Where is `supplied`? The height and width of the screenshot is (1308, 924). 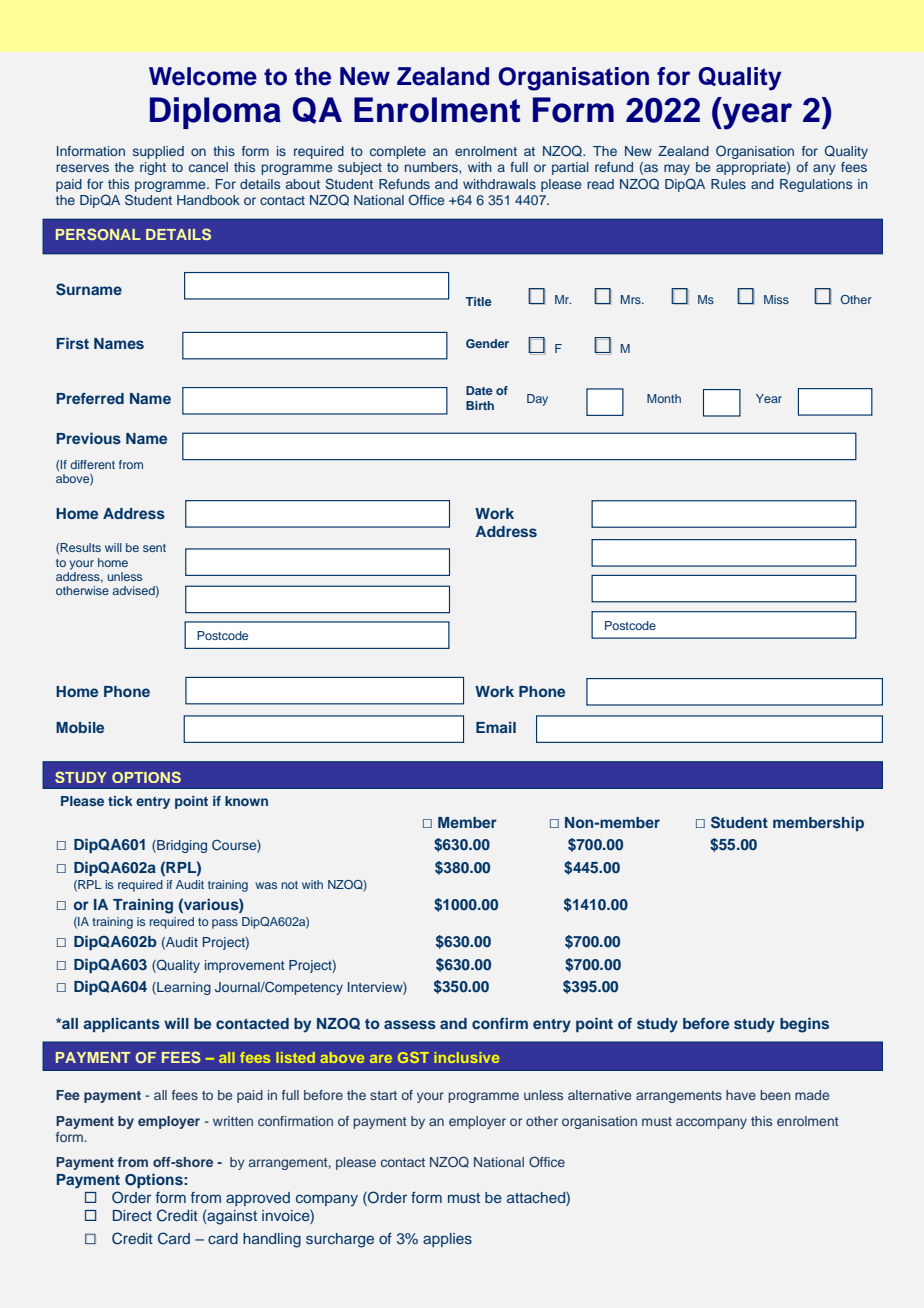 supplied is located at coordinates (158, 152).
